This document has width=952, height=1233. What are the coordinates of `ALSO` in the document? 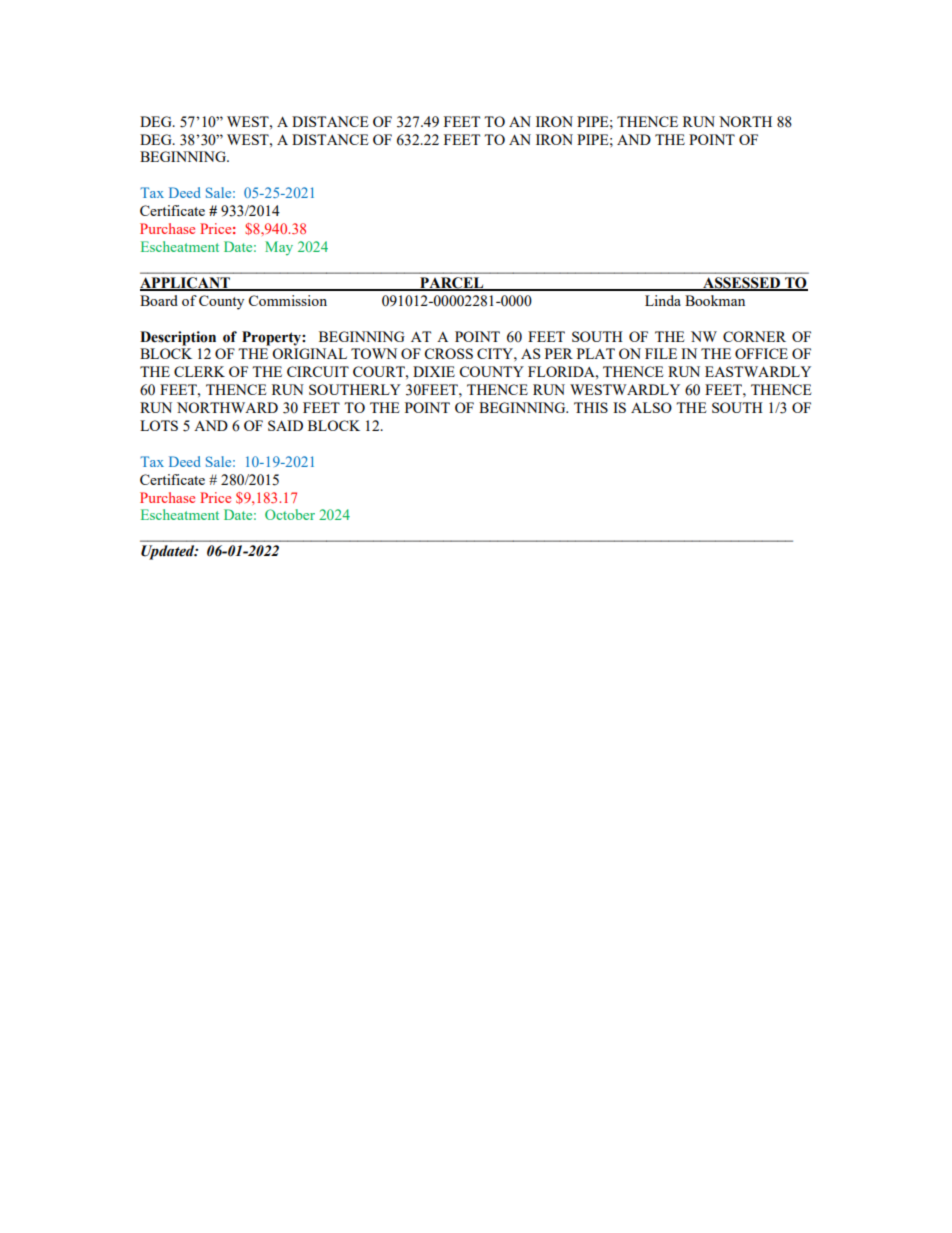 It's located at (651, 407).
